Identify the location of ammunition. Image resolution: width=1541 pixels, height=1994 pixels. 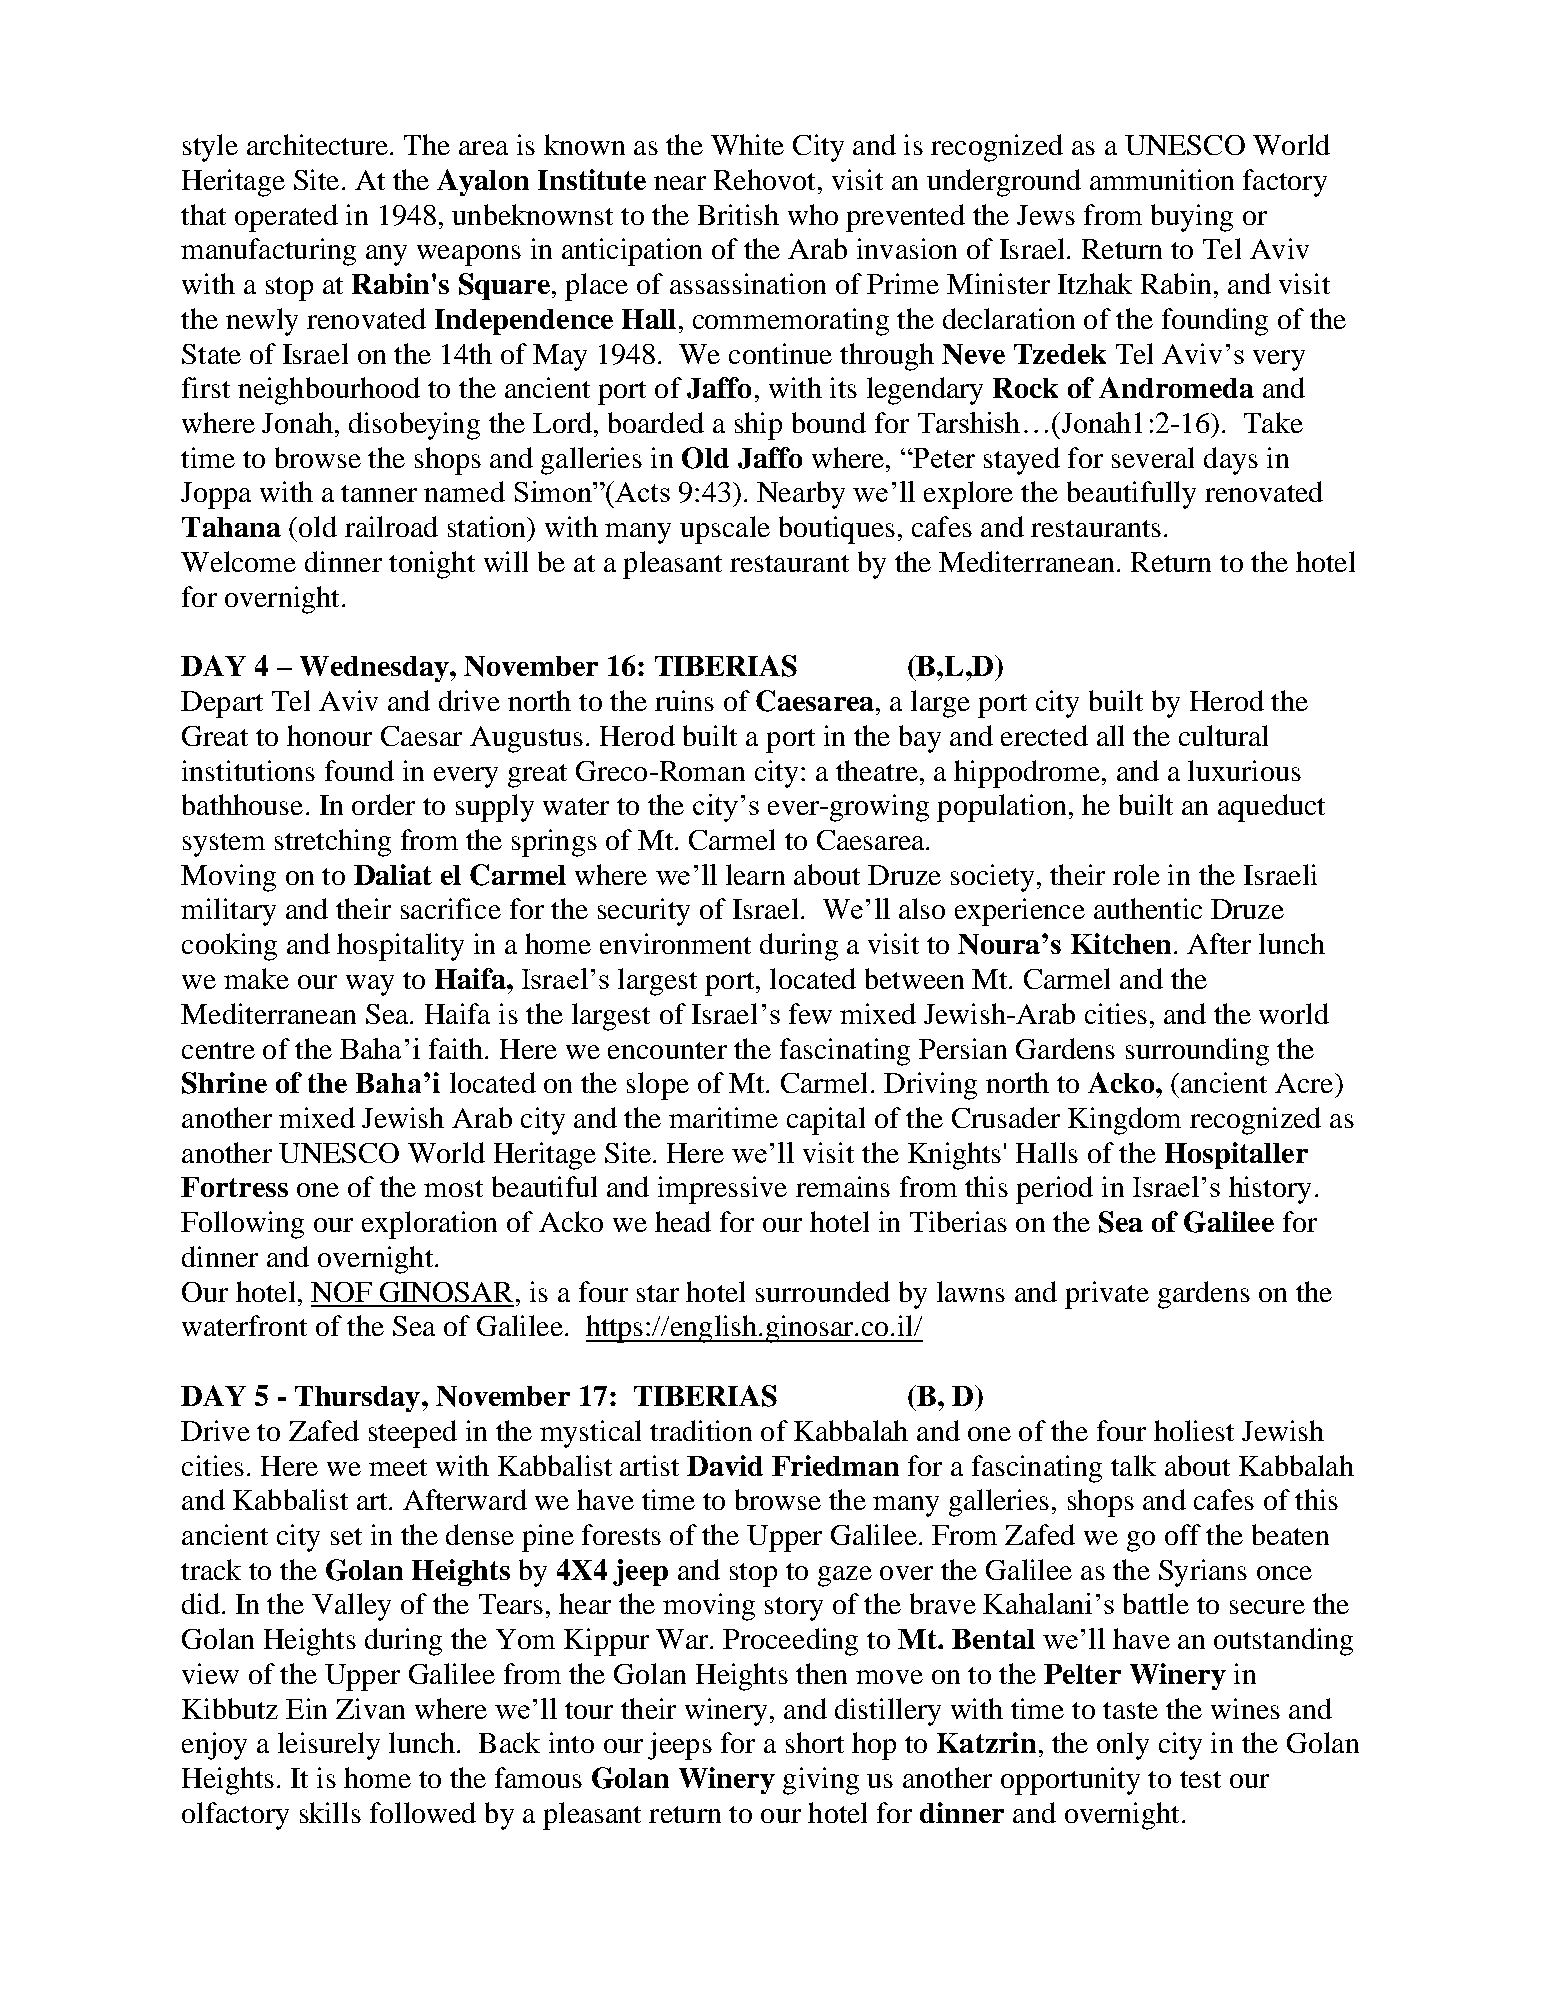
(1162, 179).
